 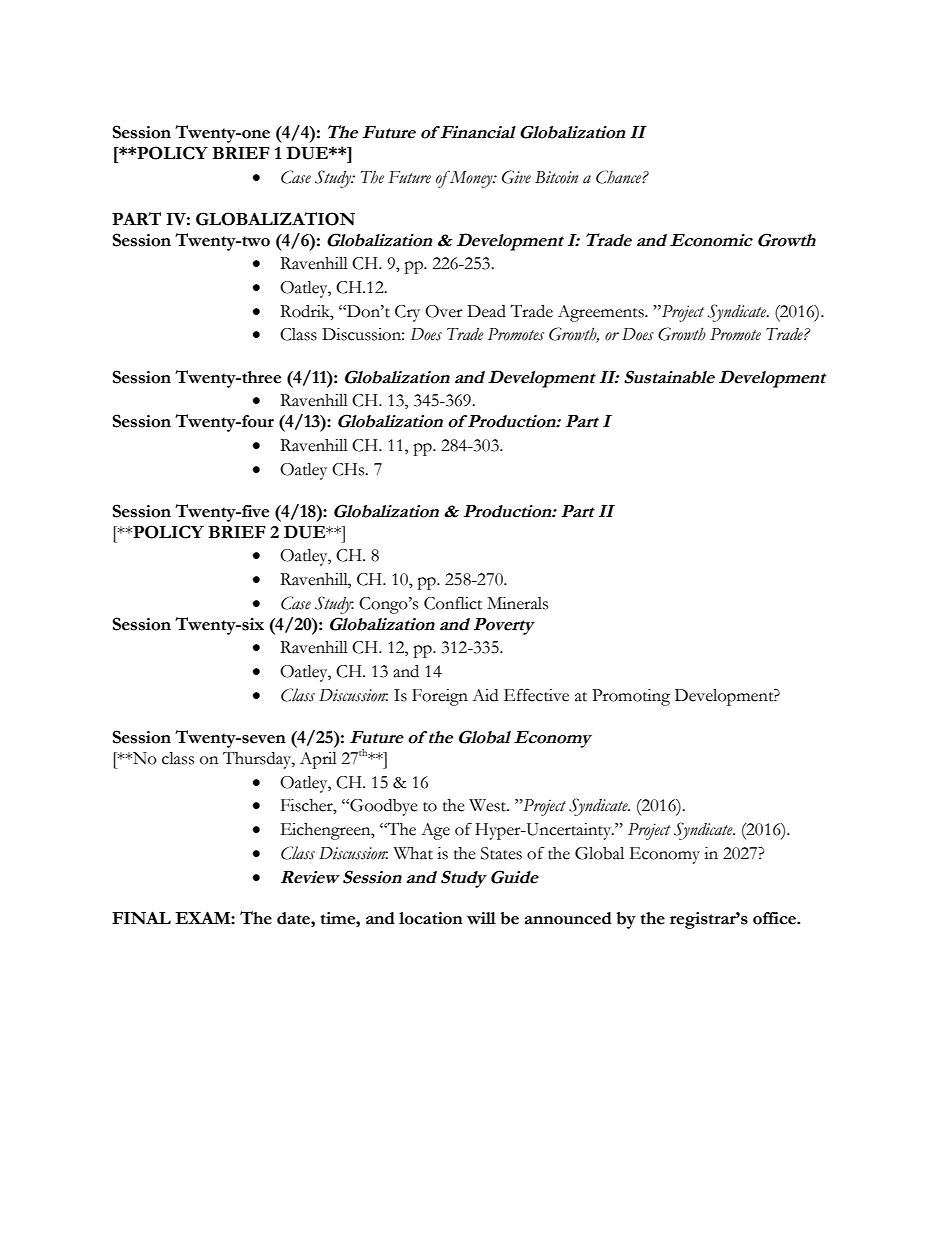 I want to click on Bitcoin, so click(x=556, y=177).
